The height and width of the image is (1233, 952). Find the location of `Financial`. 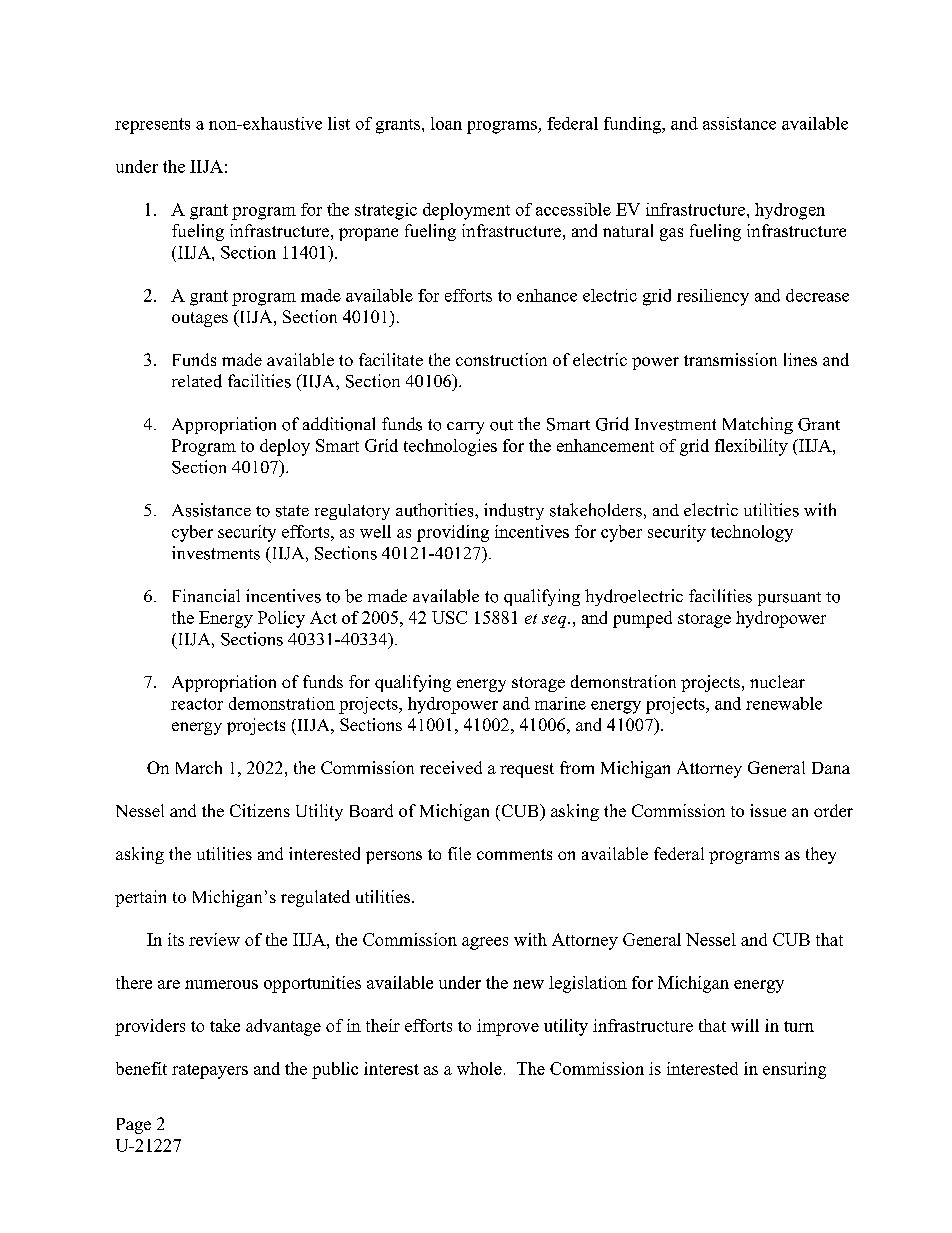

Financial is located at coordinates (206, 595).
